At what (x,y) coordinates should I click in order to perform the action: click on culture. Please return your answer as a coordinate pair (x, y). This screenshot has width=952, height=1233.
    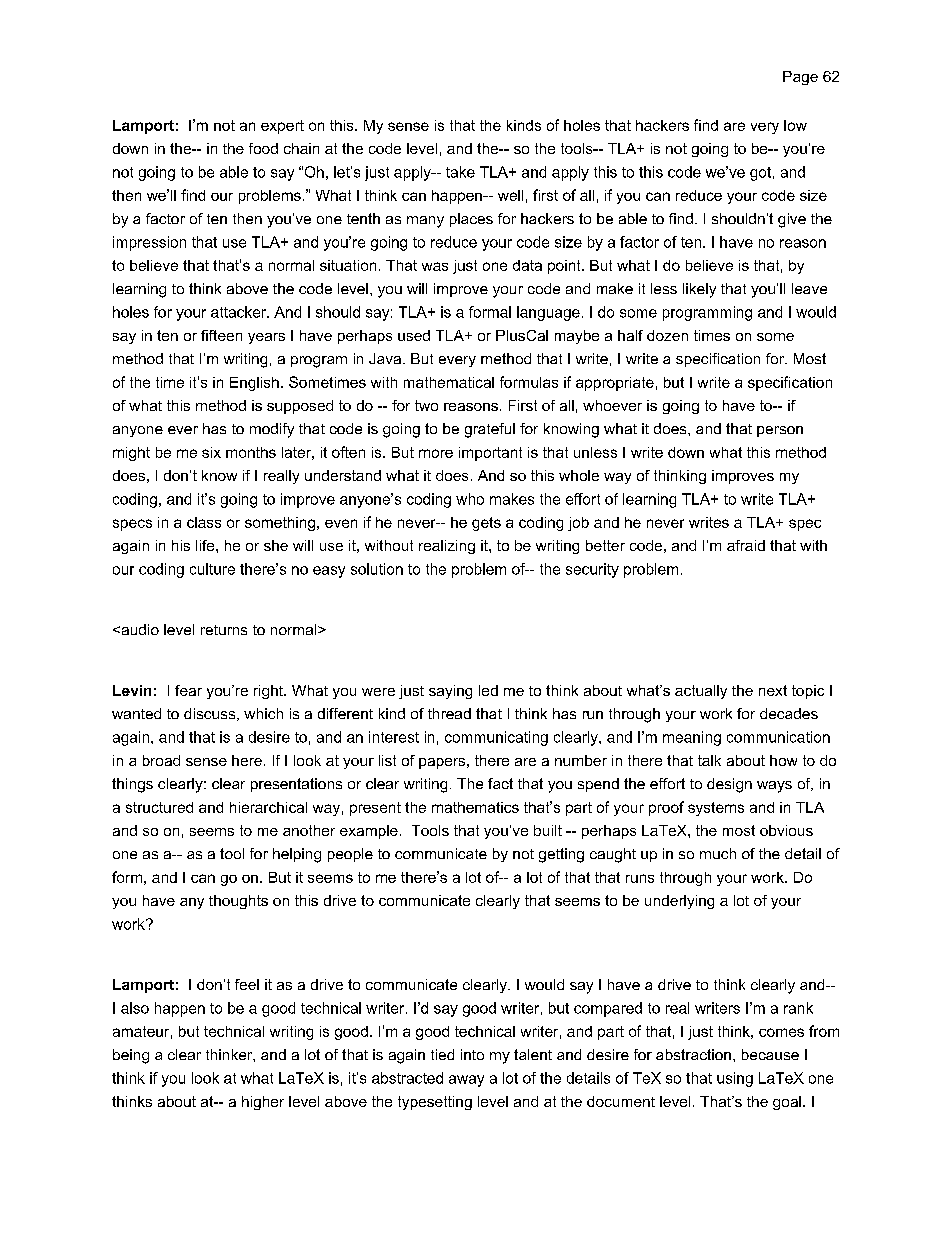
    Looking at the image, I should click on (212, 569).
